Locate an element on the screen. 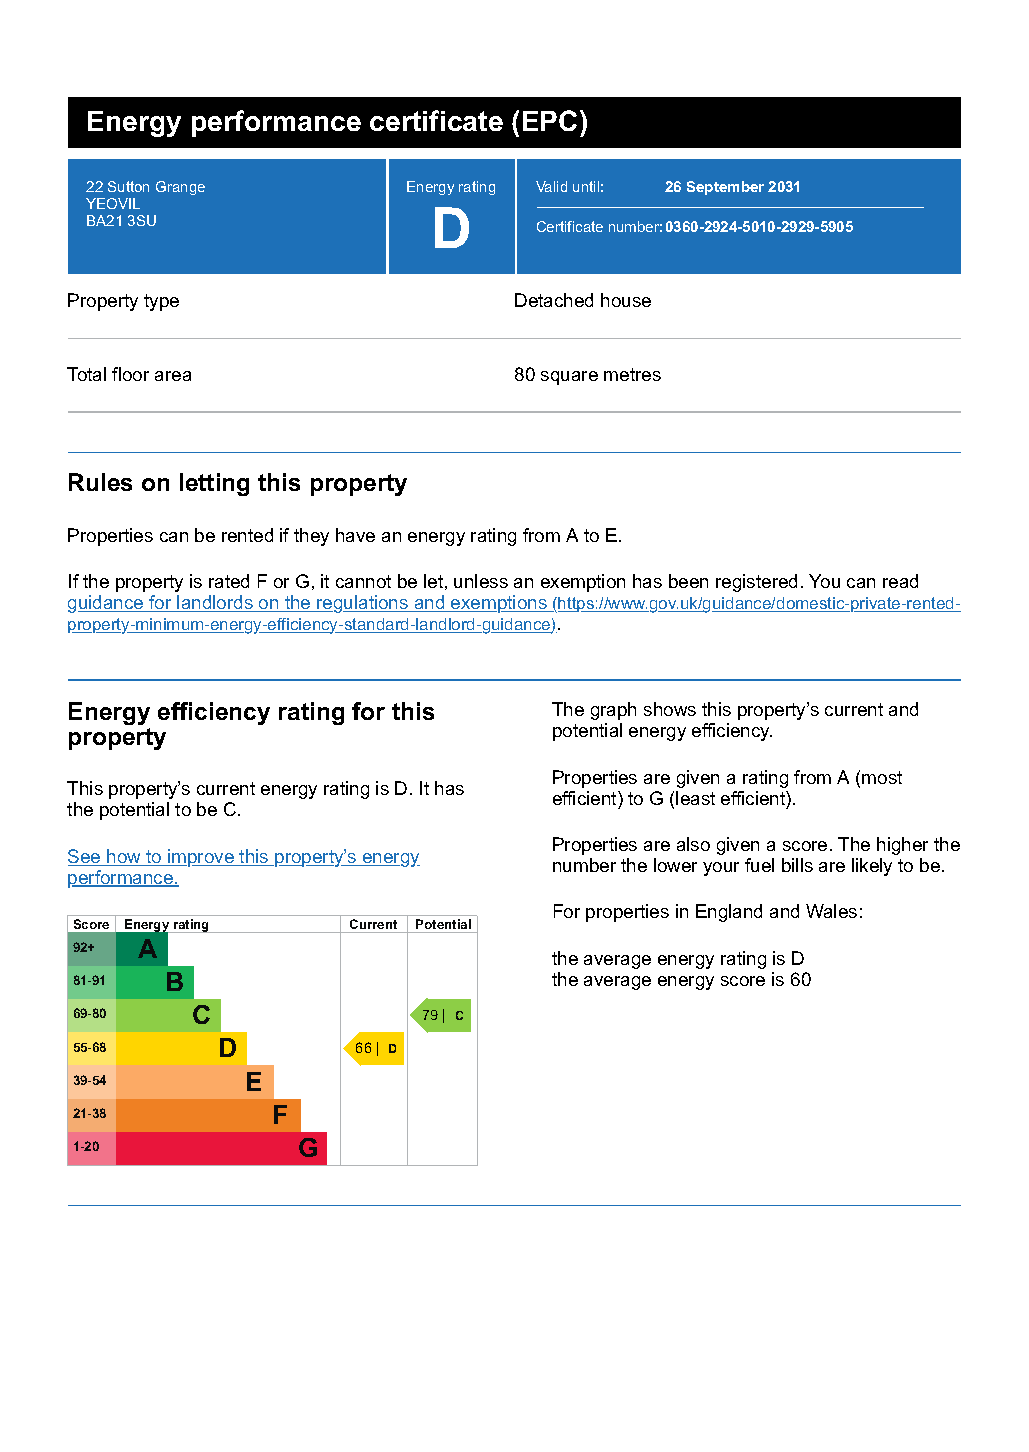 Image resolution: width=1029 pixels, height=1452 pixels. lower is located at coordinates (675, 865).
